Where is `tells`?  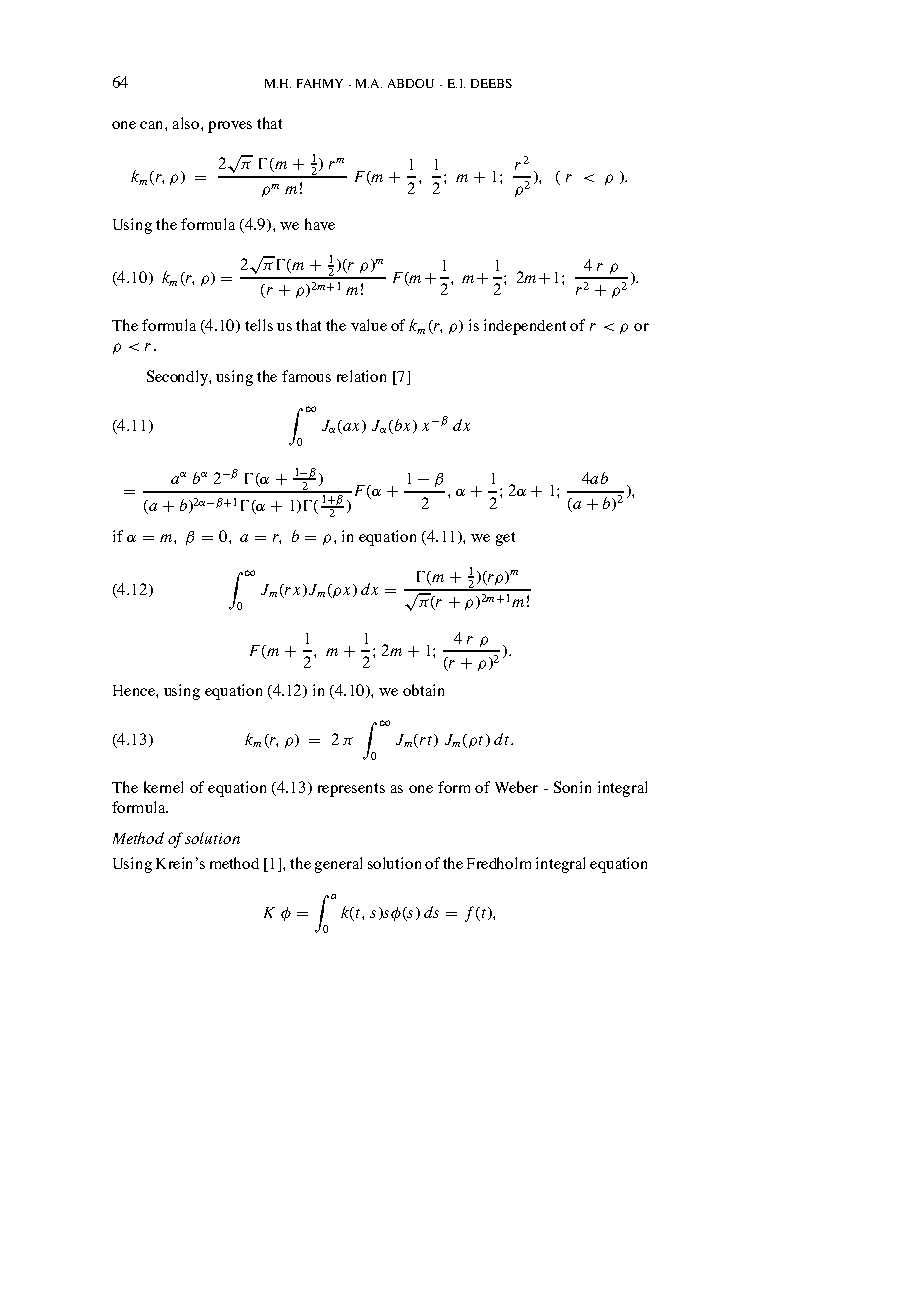 tells is located at coordinates (259, 325).
